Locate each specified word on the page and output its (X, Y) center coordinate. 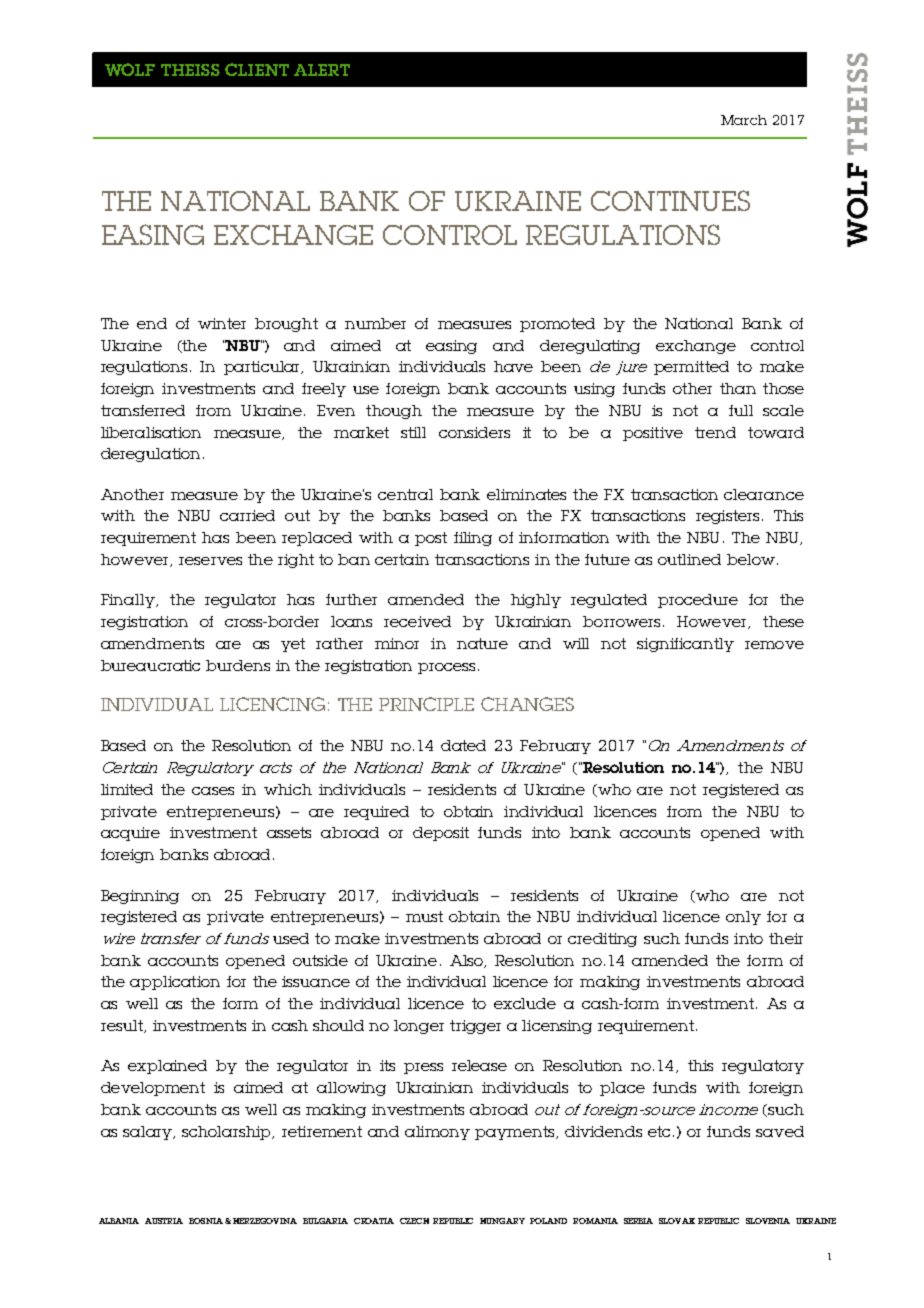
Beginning (140, 897)
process (446, 668)
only (743, 918)
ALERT (322, 70)
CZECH (414, 1221)
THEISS (190, 70)
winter (222, 323)
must (424, 916)
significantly (685, 645)
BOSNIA (206, 1221)
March (744, 120)
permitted (691, 368)
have (513, 366)
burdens (238, 665)
